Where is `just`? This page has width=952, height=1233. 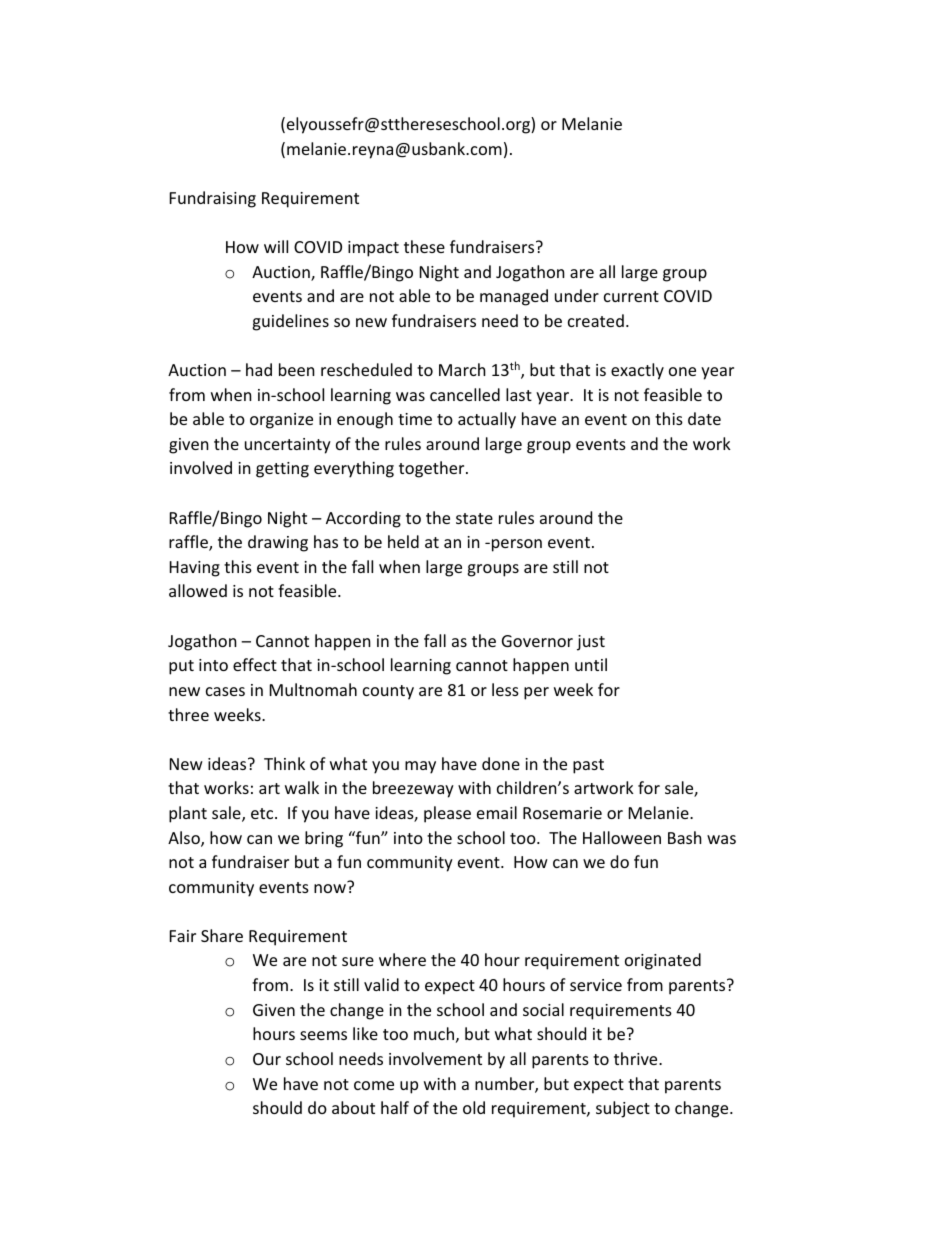 just is located at coordinates (591, 643).
